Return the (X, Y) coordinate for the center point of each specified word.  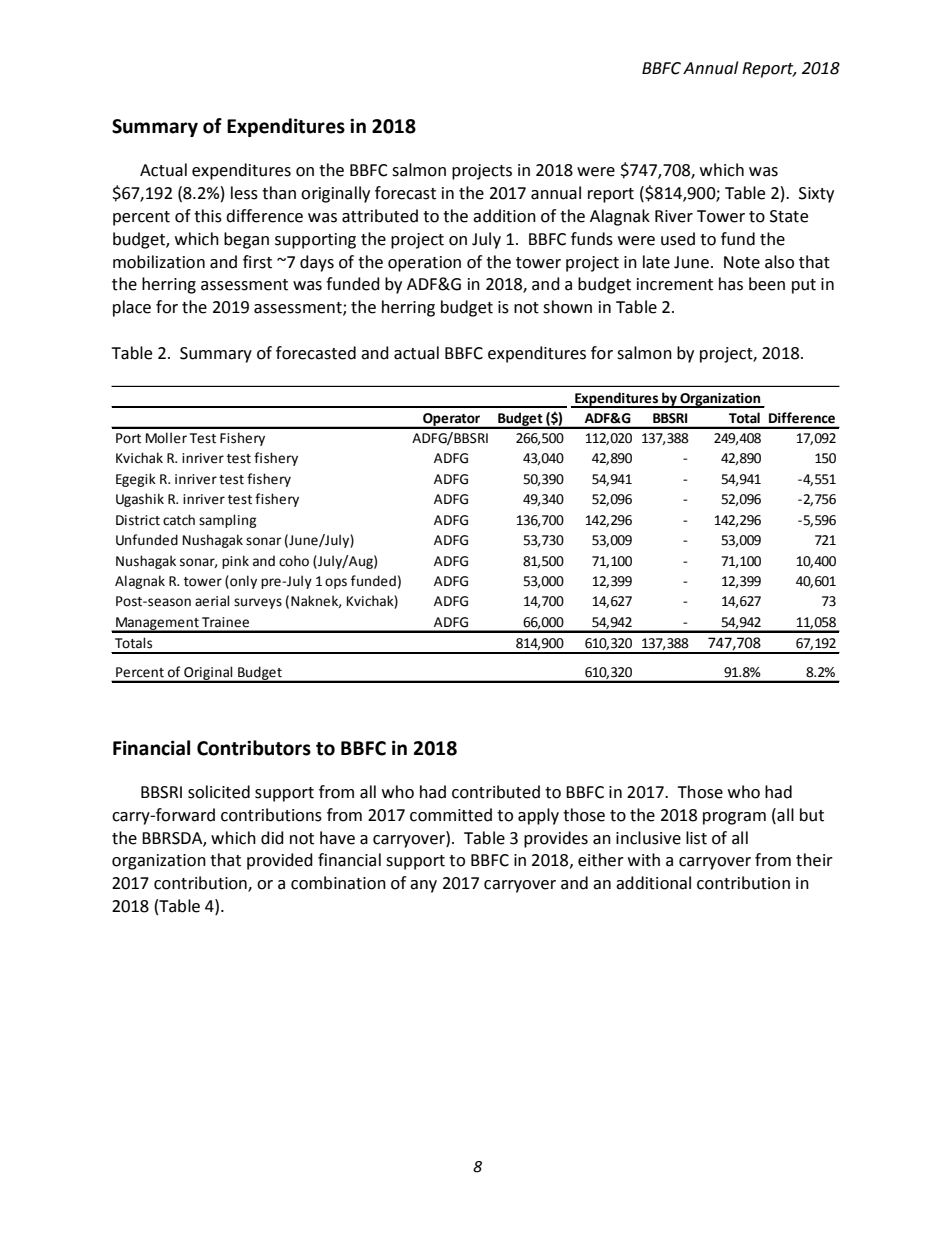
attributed (380, 216)
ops (336, 583)
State (789, 216)
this (208, 216)
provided (280, 861)
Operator (452, 420)
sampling (227, 521)
